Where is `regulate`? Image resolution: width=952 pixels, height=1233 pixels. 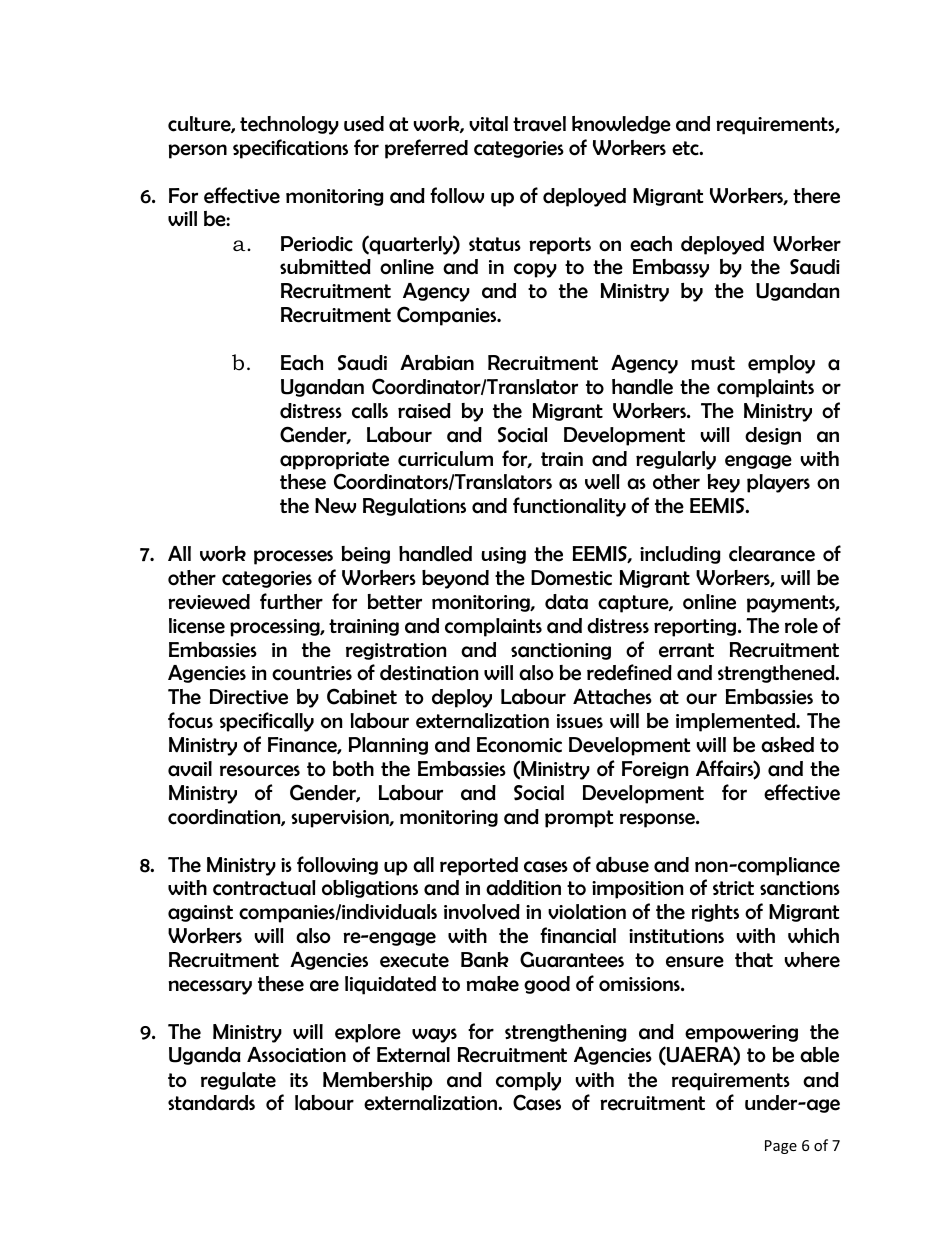
regulate is located at coordinates (238, 1081).
